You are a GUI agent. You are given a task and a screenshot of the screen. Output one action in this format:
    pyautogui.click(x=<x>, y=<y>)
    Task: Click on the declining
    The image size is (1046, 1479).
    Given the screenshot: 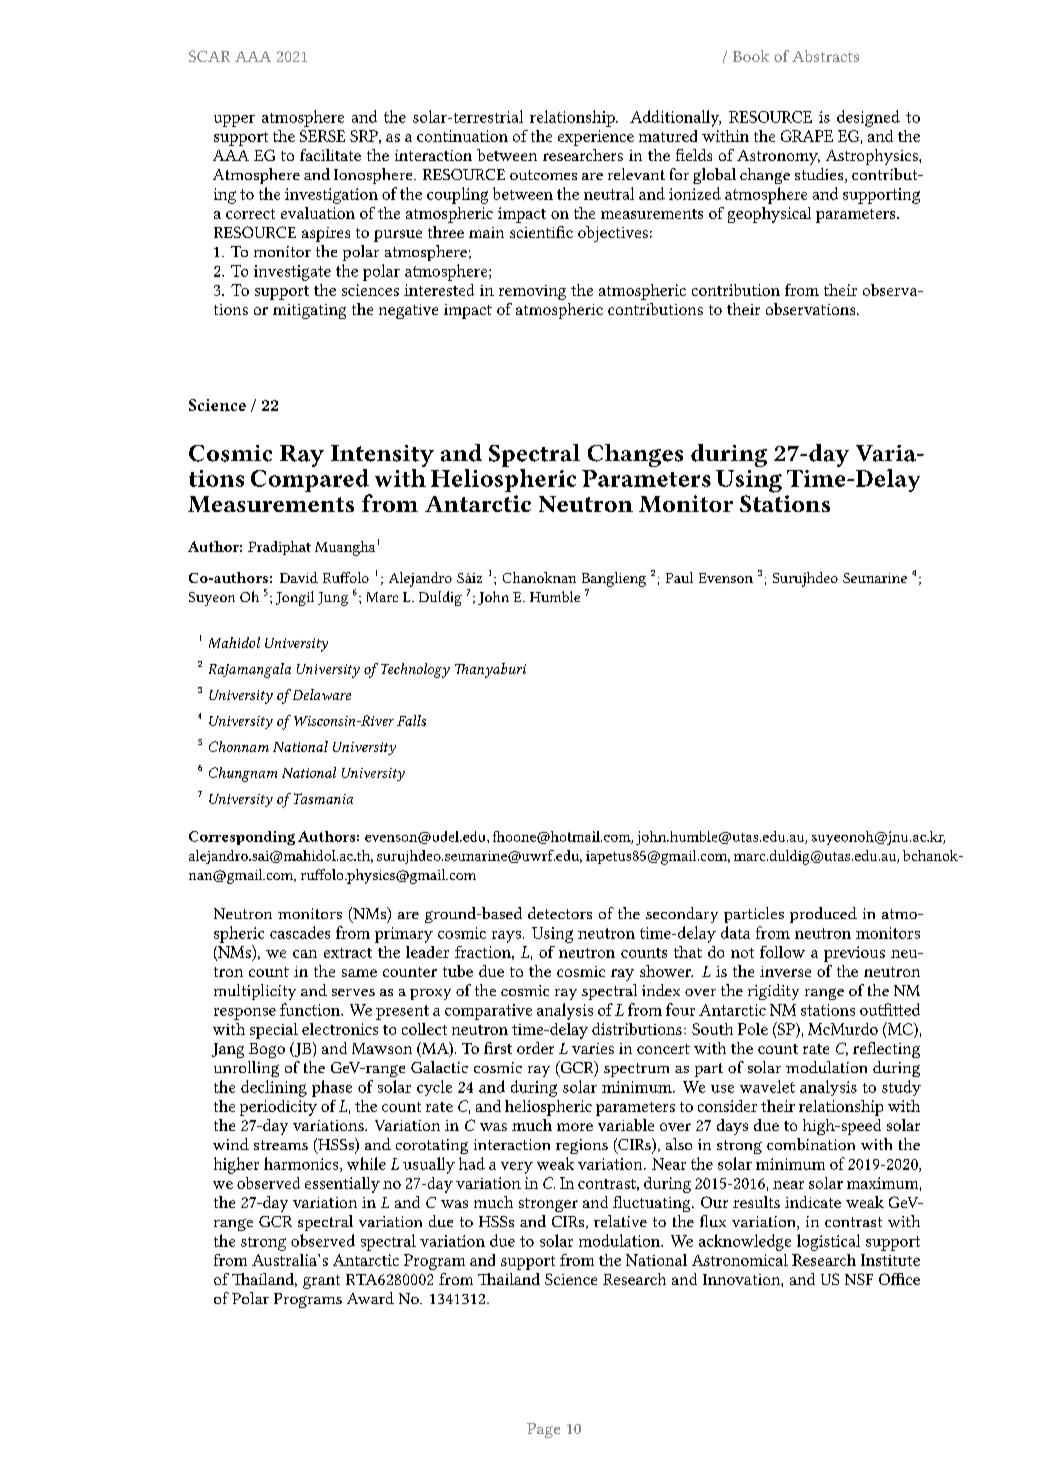 What is the action you would take?
    pyautogui.click(x=274, y=1088)
